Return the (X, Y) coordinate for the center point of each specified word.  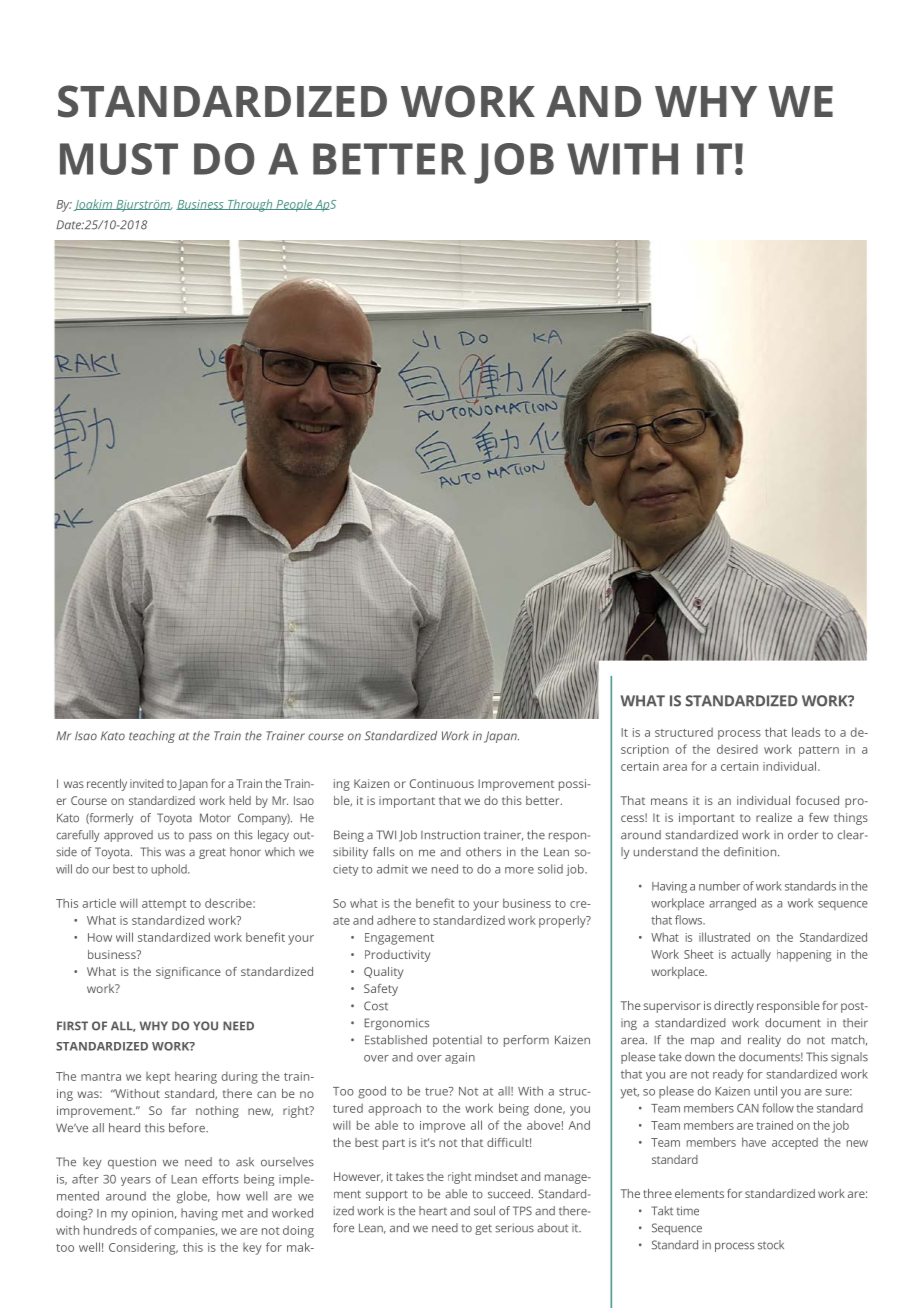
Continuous (442, 783)
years (136, 1181)
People (294, 205)
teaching (152, 737)
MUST (119, 159)
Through (250, 205)
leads (806, 732)
